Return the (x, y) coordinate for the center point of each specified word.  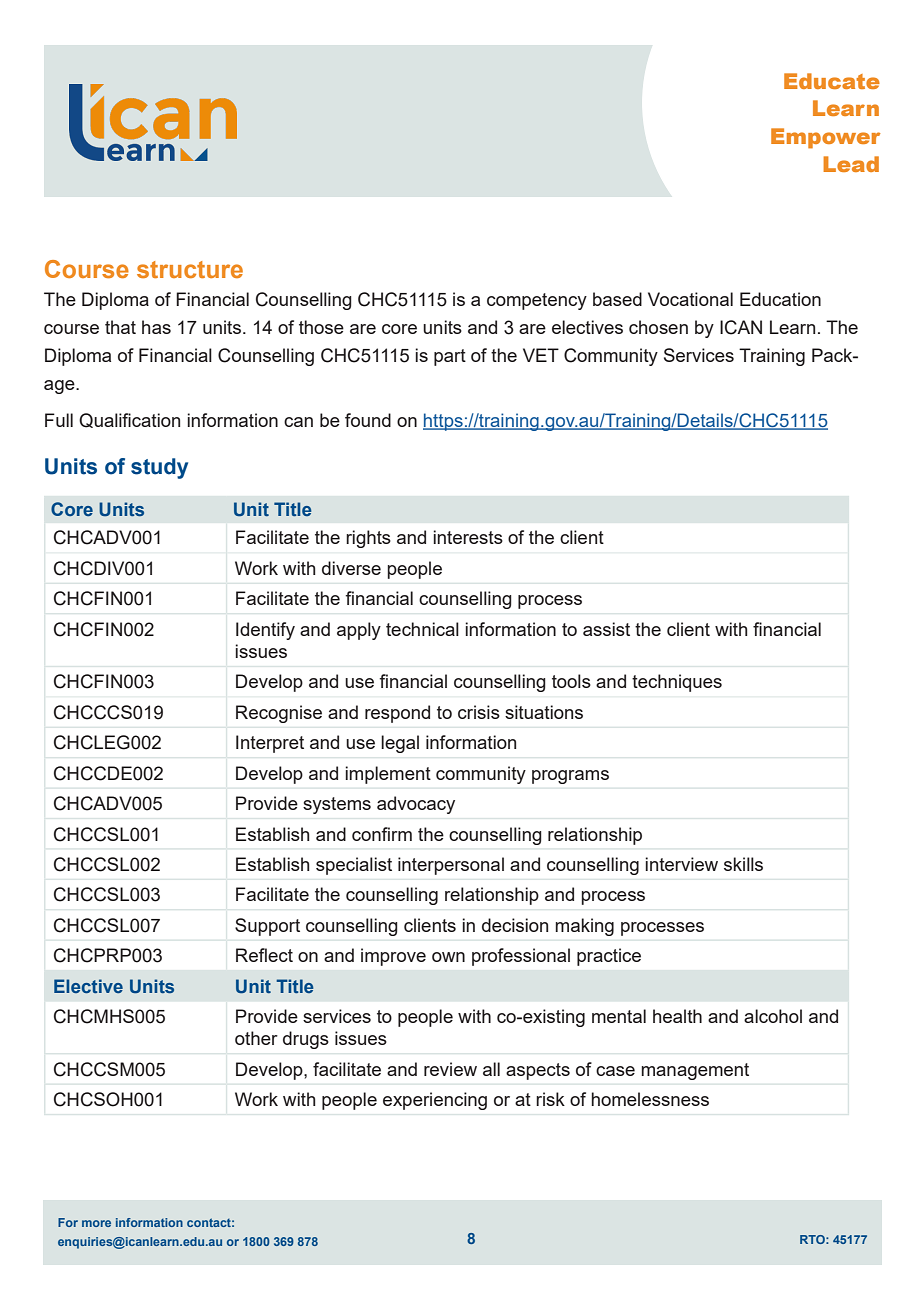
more (96, 1223)
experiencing (435, 1101)
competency (537, 301)
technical (422, 629)
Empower (826, 138)
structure (190, 269)
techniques (677, 683)
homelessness (650, 1099)
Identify (265, 631)
